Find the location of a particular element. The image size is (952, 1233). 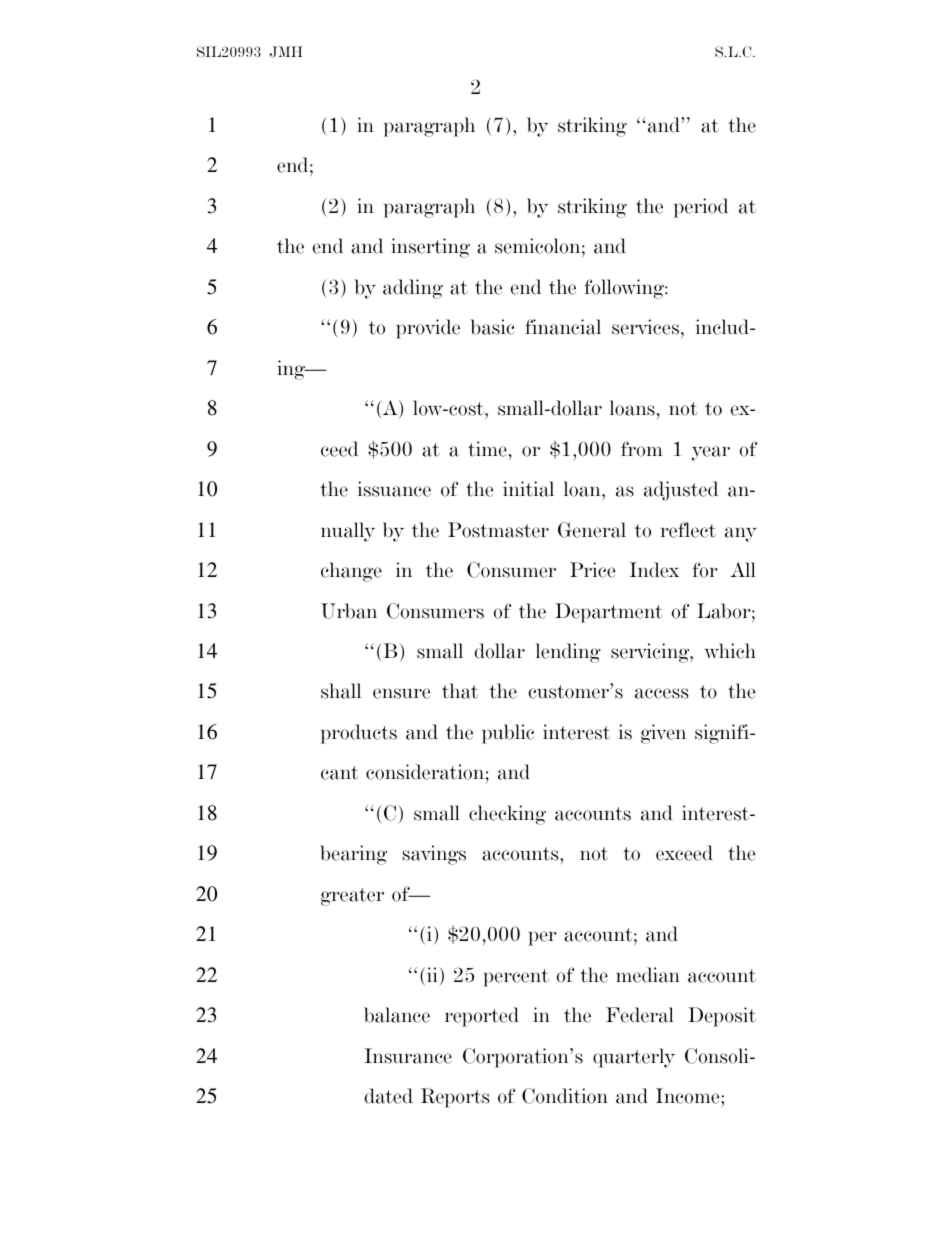

period is located at coordinates (701, 208).
